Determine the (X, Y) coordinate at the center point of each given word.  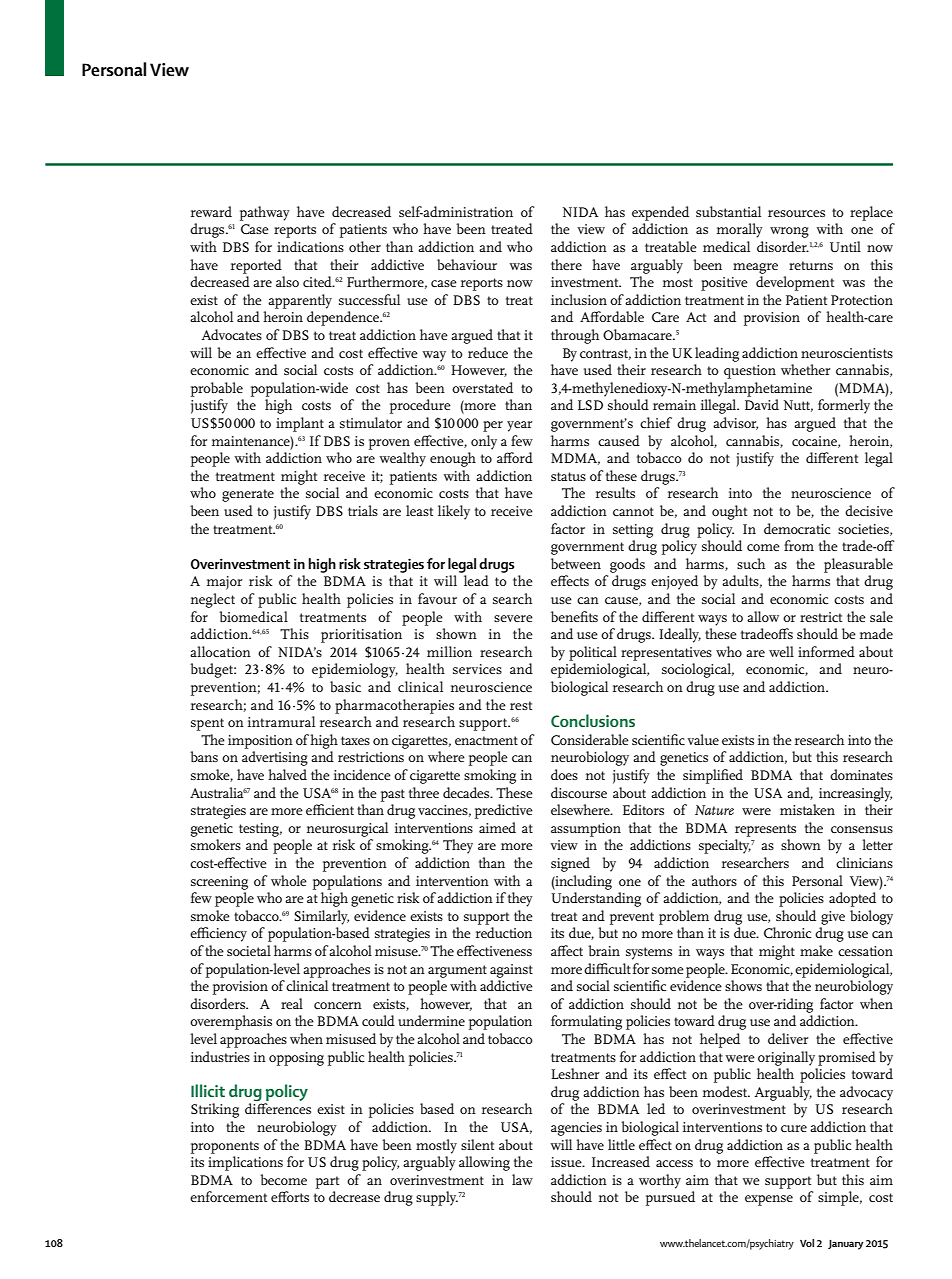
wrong (789, 232)
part (327, 1182)
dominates (861, 774)
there (566, 264)
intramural (281, 721)
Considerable (590, 739)
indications (310, 246)
